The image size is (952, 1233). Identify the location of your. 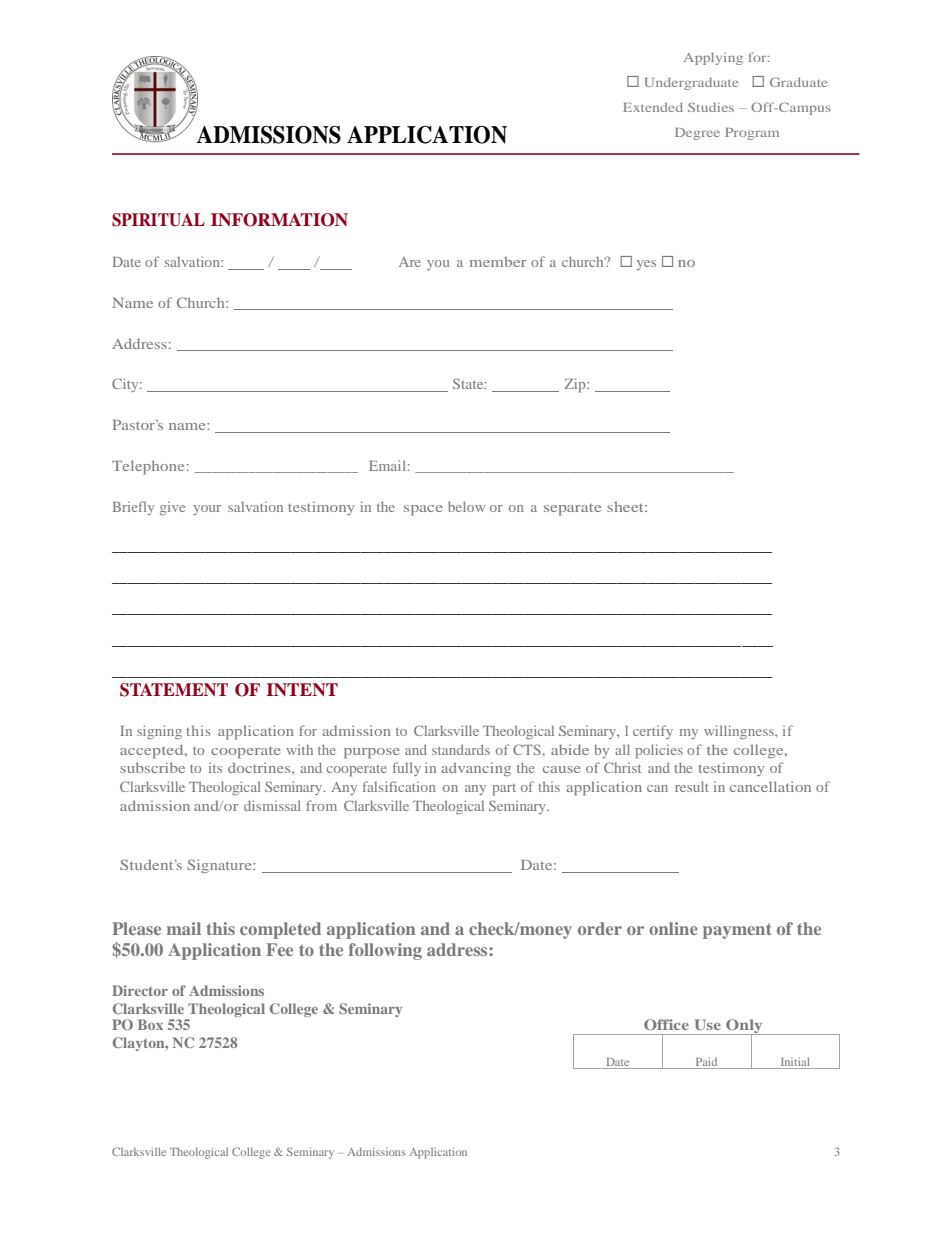
(207, 510).
